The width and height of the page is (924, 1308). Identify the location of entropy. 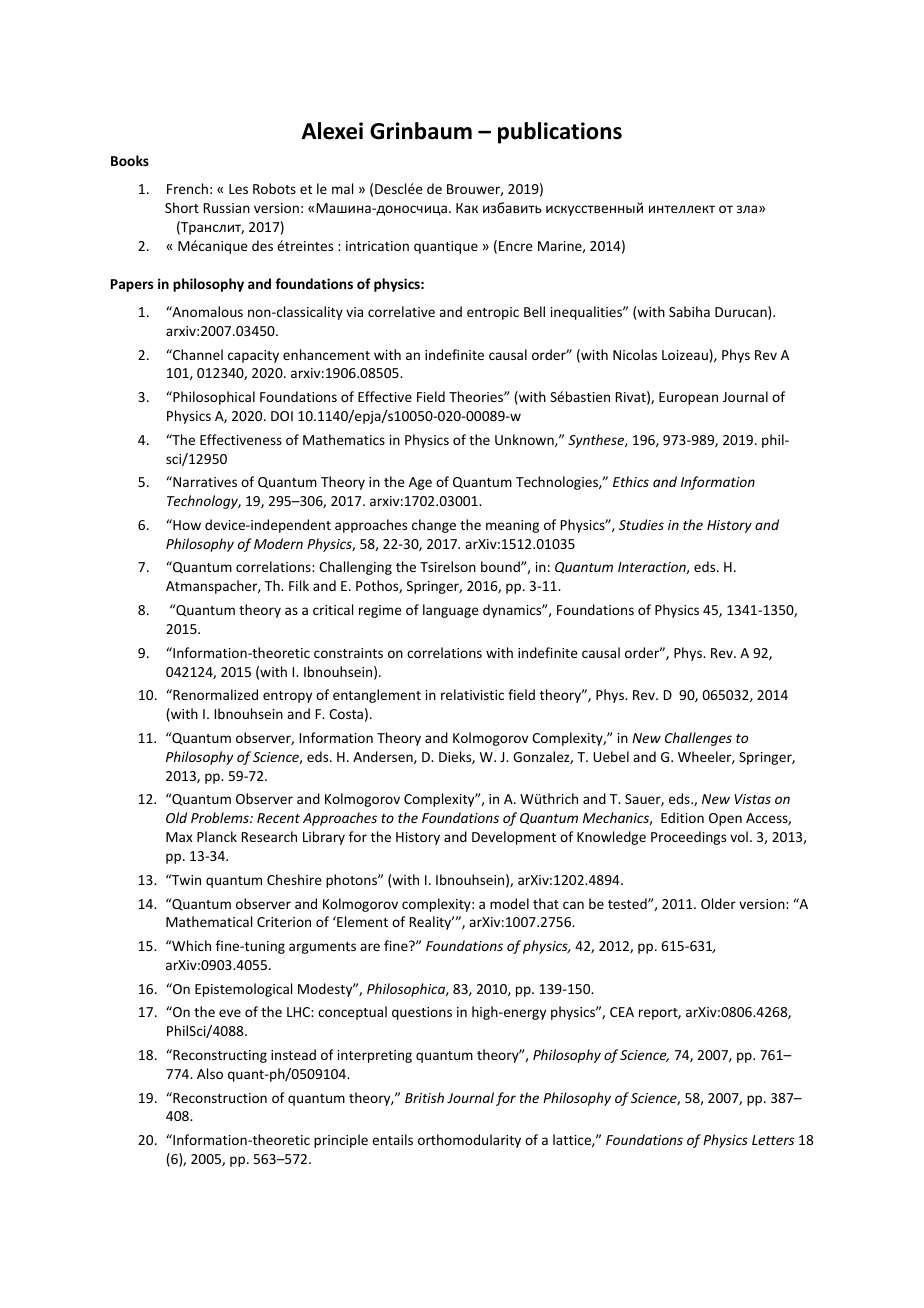
(287, 697).
